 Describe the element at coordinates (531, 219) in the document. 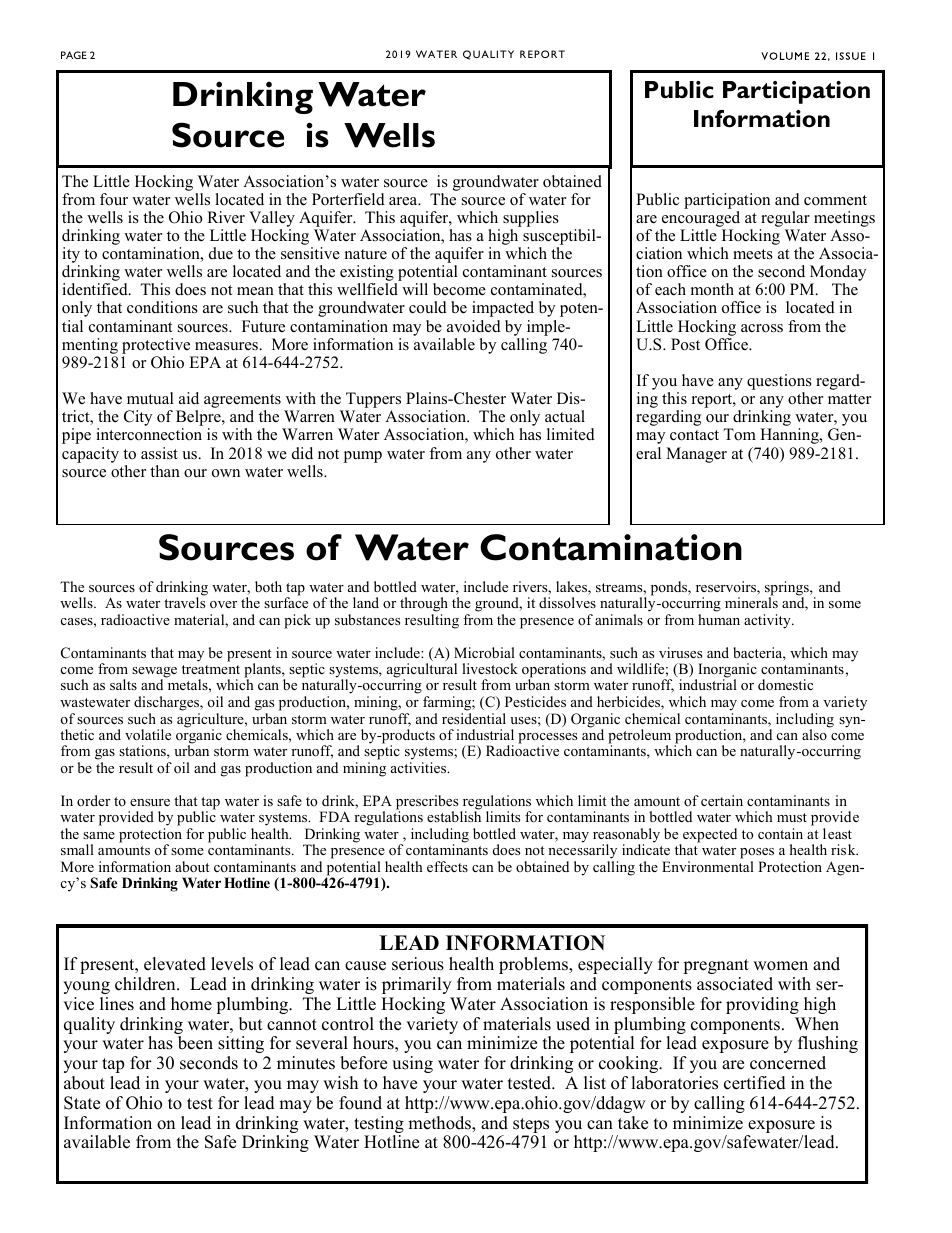

I see `supplies` at that location.
